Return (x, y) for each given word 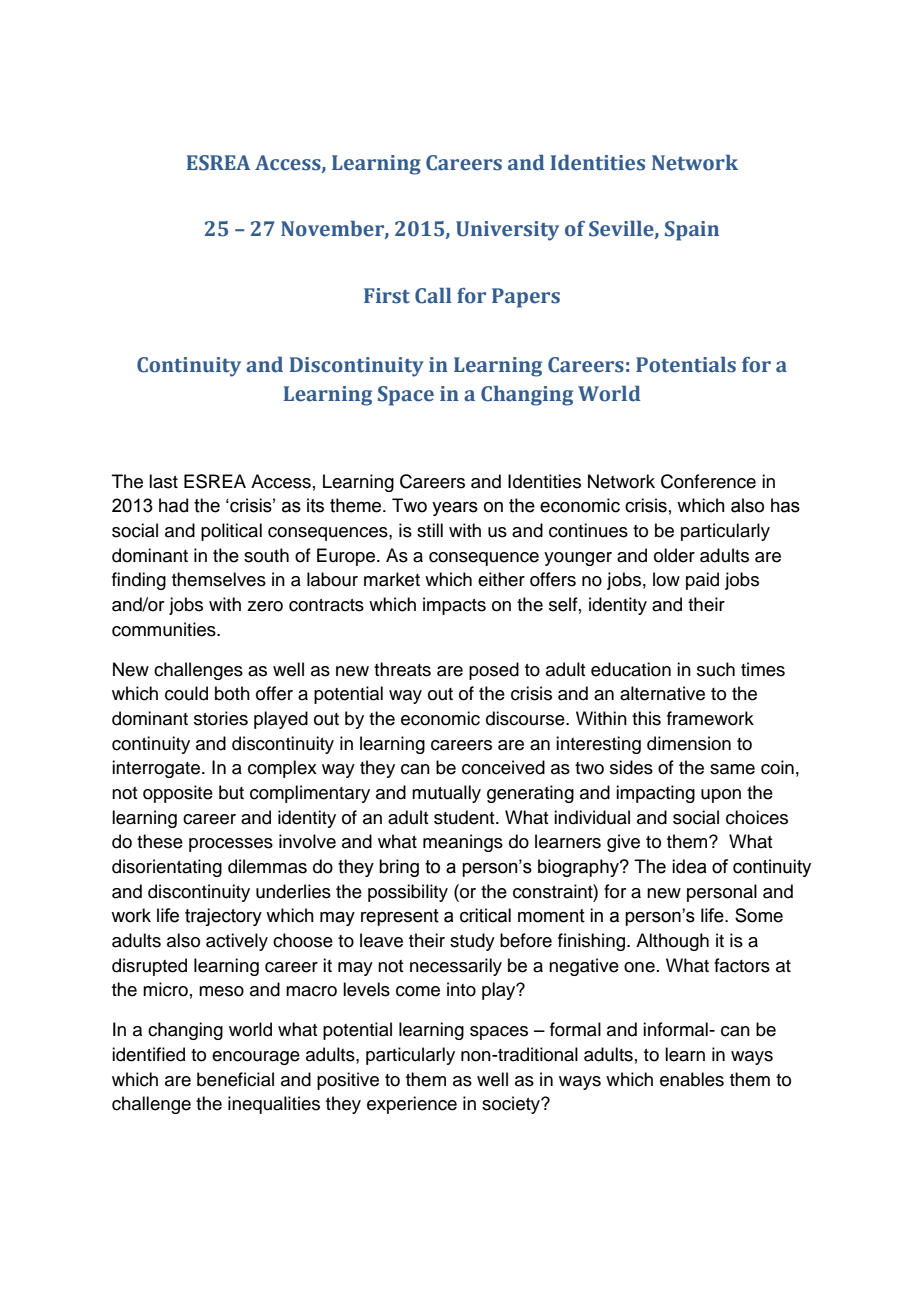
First (387, 296)
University (507, 231)
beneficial (235, 1079)
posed (494, 671)
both (232, 693)
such (716, 669)
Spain (692, 231)
